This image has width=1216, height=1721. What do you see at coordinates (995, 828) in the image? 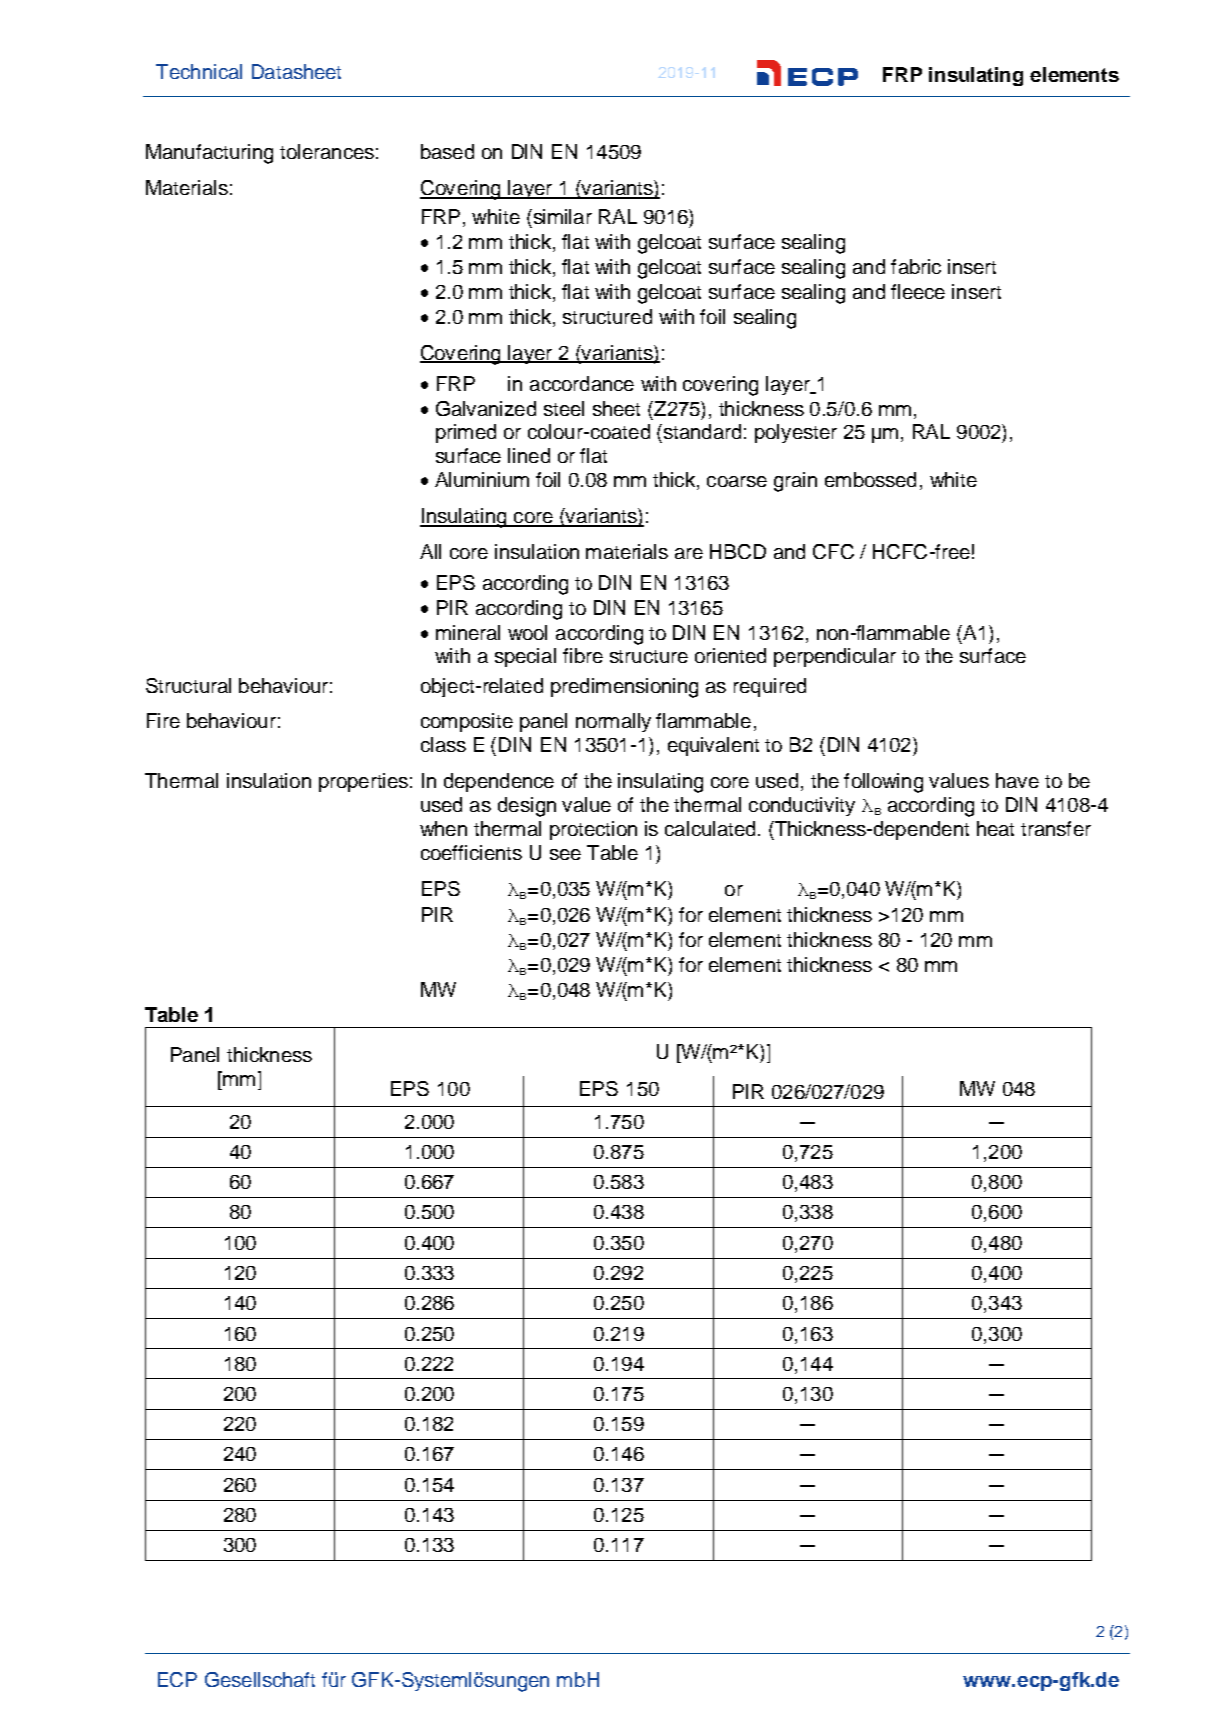
I see `heat` at bounding box center [995, 828].
